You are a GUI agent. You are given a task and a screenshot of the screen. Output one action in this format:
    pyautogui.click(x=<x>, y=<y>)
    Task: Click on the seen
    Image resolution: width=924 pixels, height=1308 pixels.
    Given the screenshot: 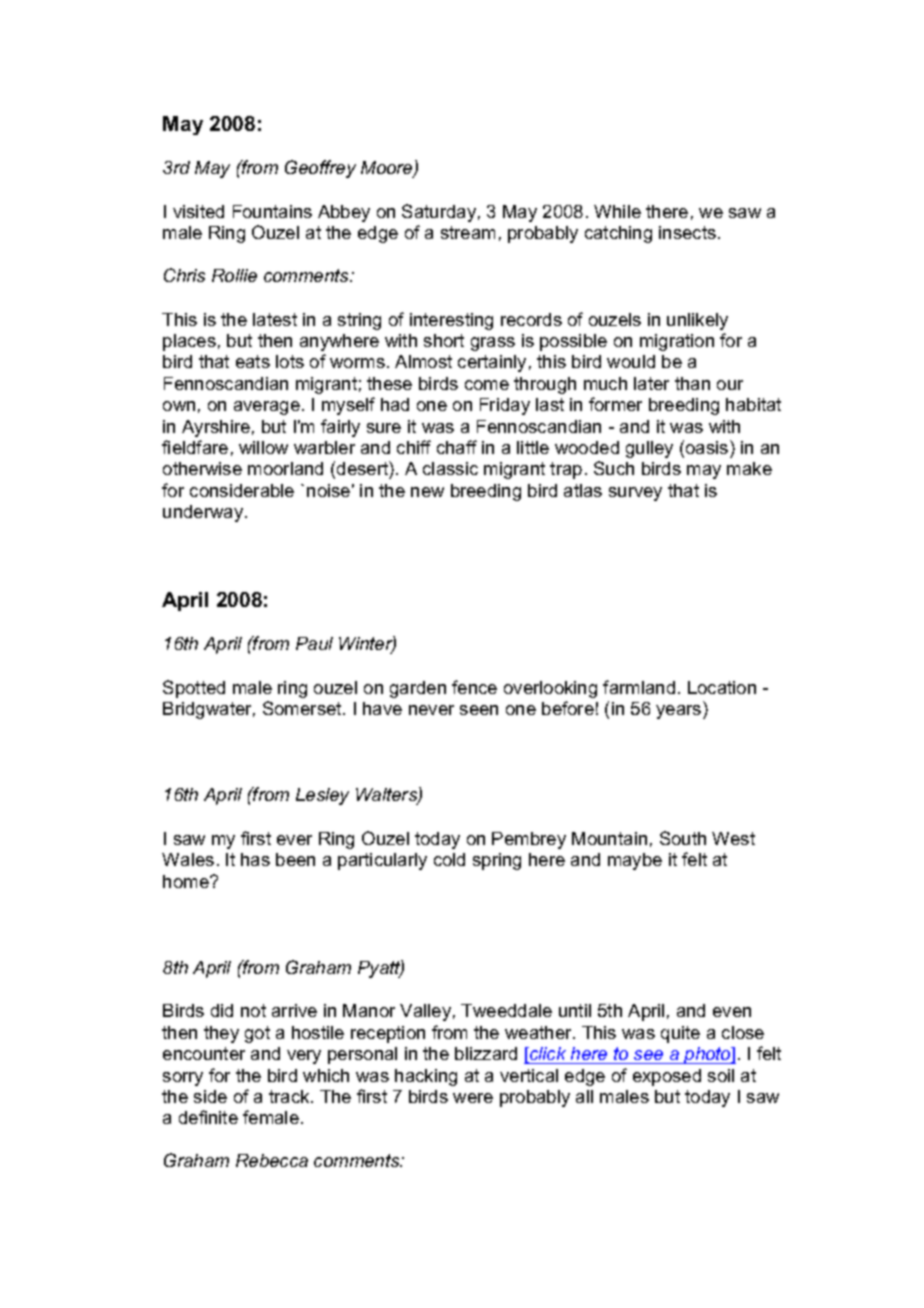 What is the action you would take?
    pyautogui.click(x=479, y=710)
